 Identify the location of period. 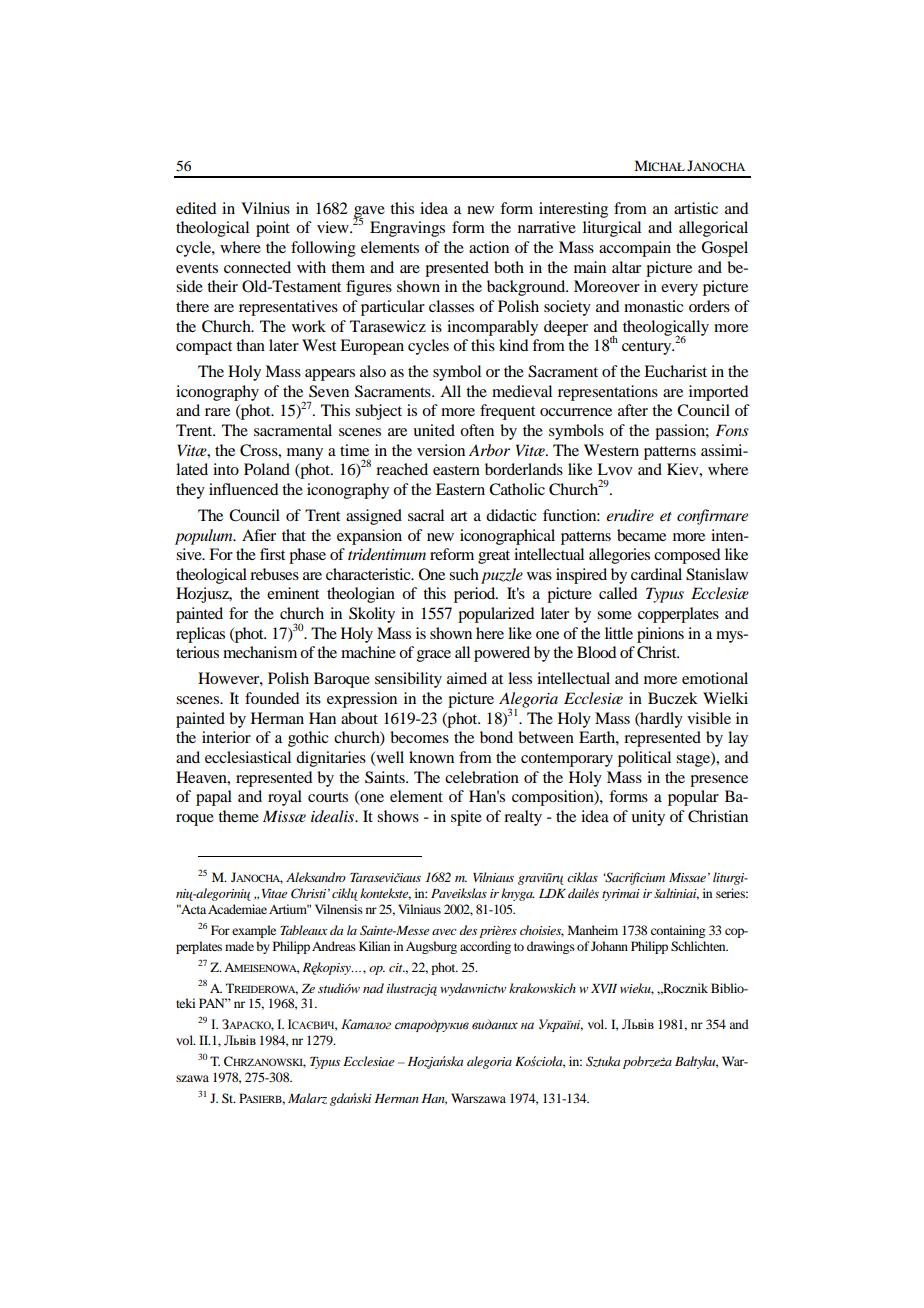
(476, 595).
